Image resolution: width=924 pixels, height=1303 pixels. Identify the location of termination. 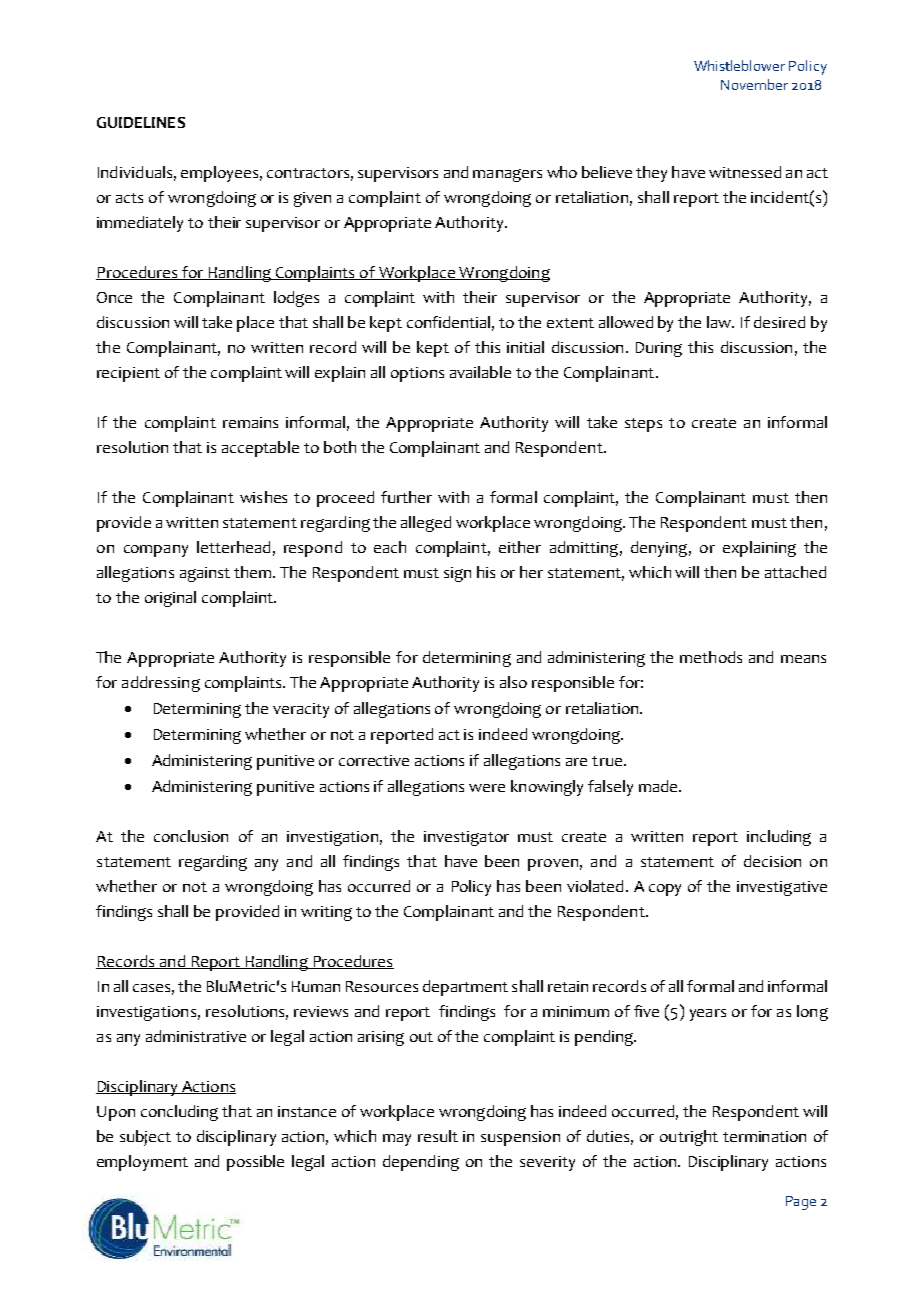
(764, 1136).
